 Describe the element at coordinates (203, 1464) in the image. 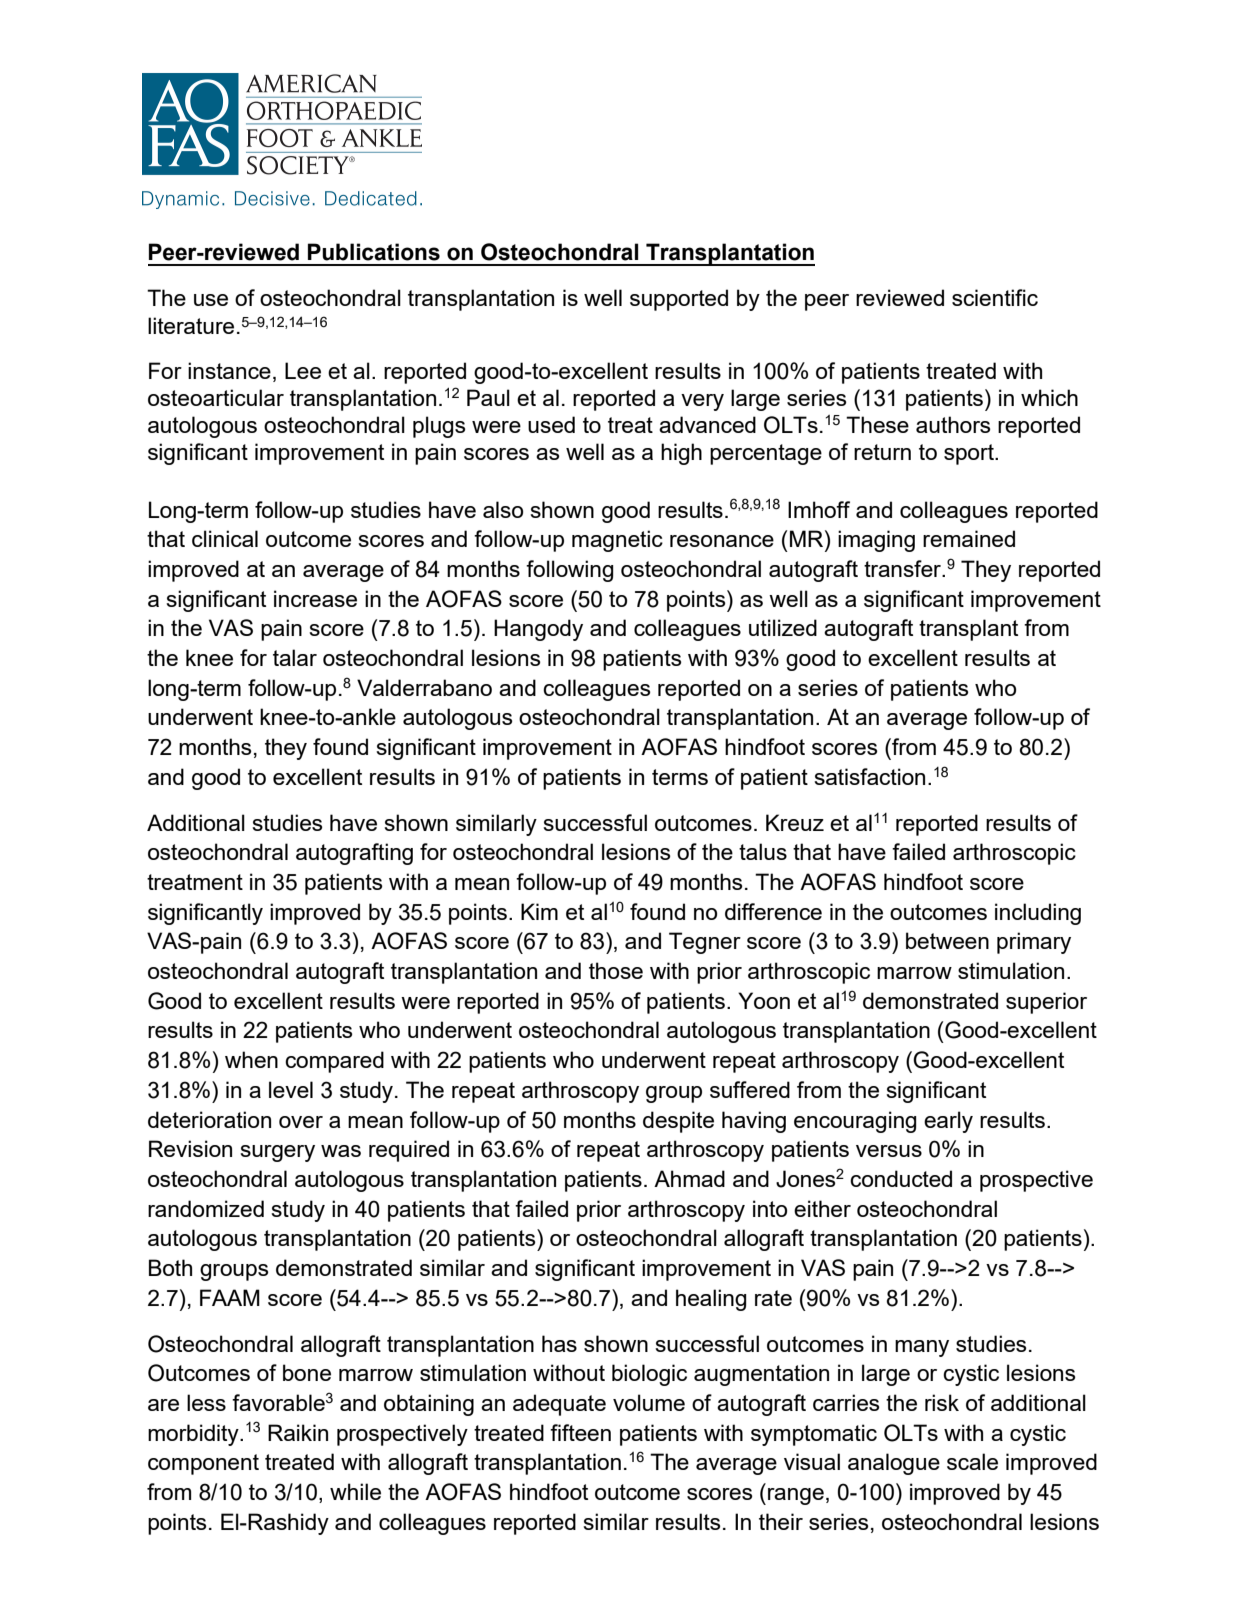

I see `component` at that location.
